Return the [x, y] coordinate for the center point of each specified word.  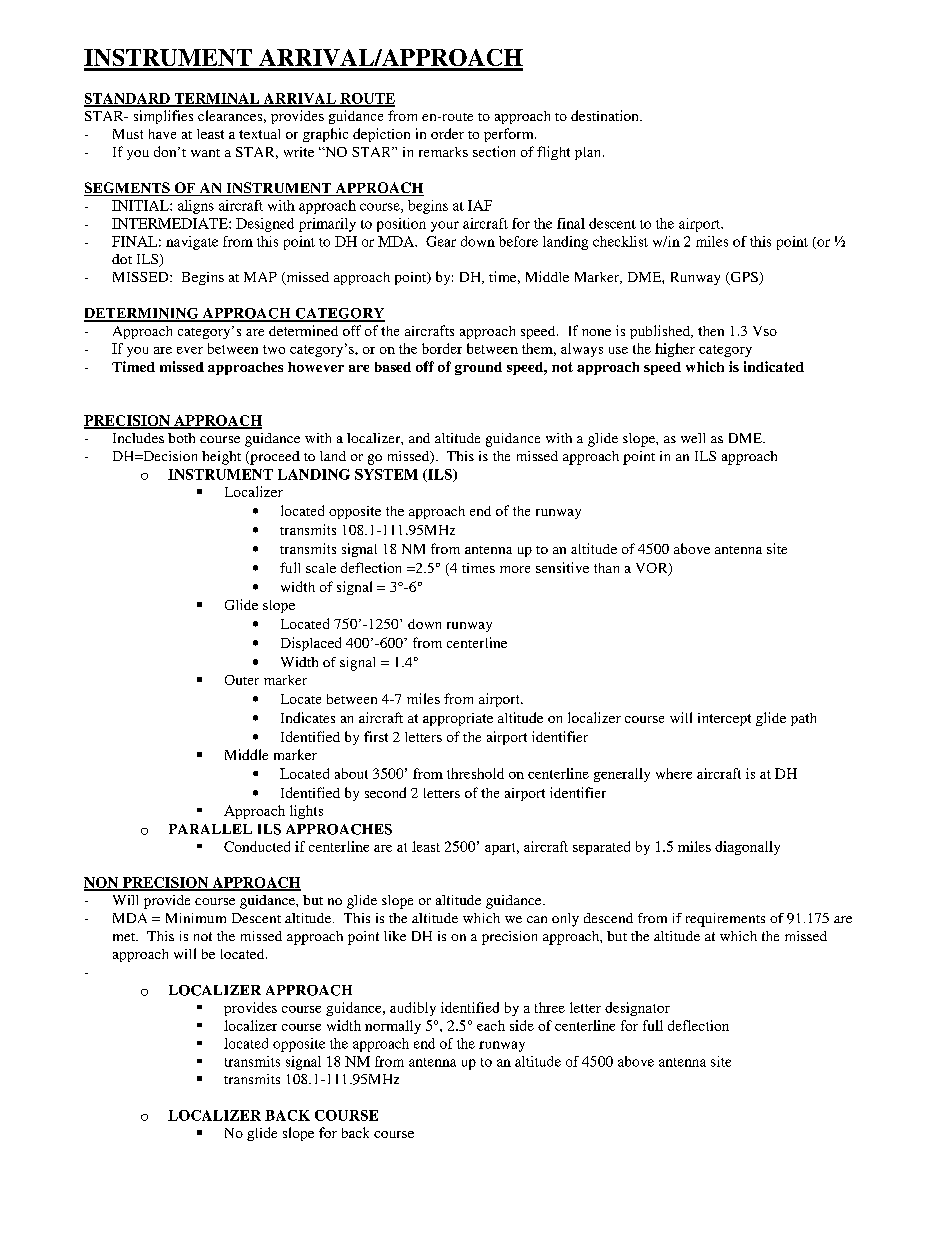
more [515, 569]
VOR [653, 569]
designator [637, 1009]
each [491, 1025]
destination [606, 115]
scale [321, 568]
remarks [443, 152]
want [205, 153]
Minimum [196, 918]
